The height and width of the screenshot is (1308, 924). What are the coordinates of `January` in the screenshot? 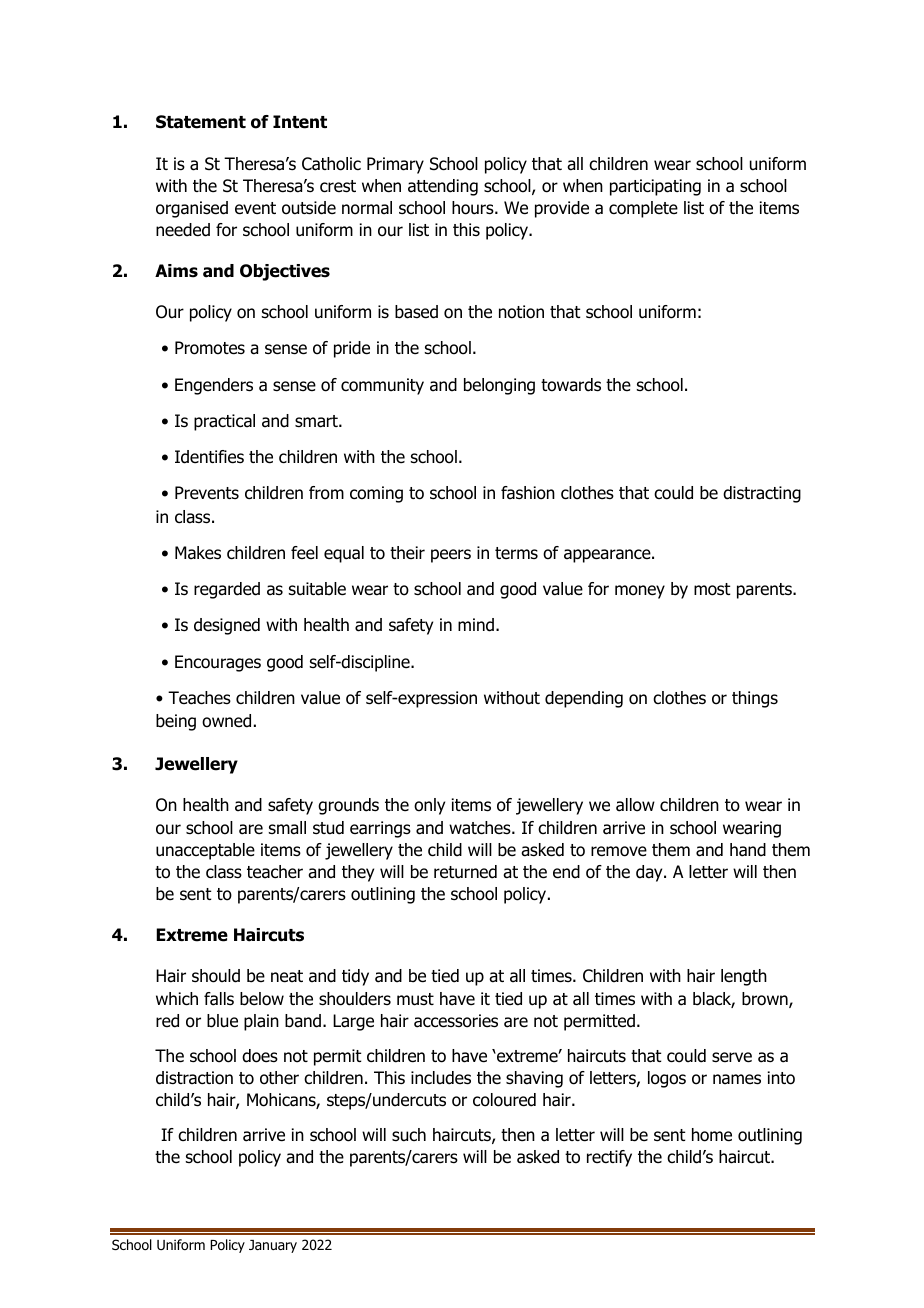 It's located at (273, 1246).
